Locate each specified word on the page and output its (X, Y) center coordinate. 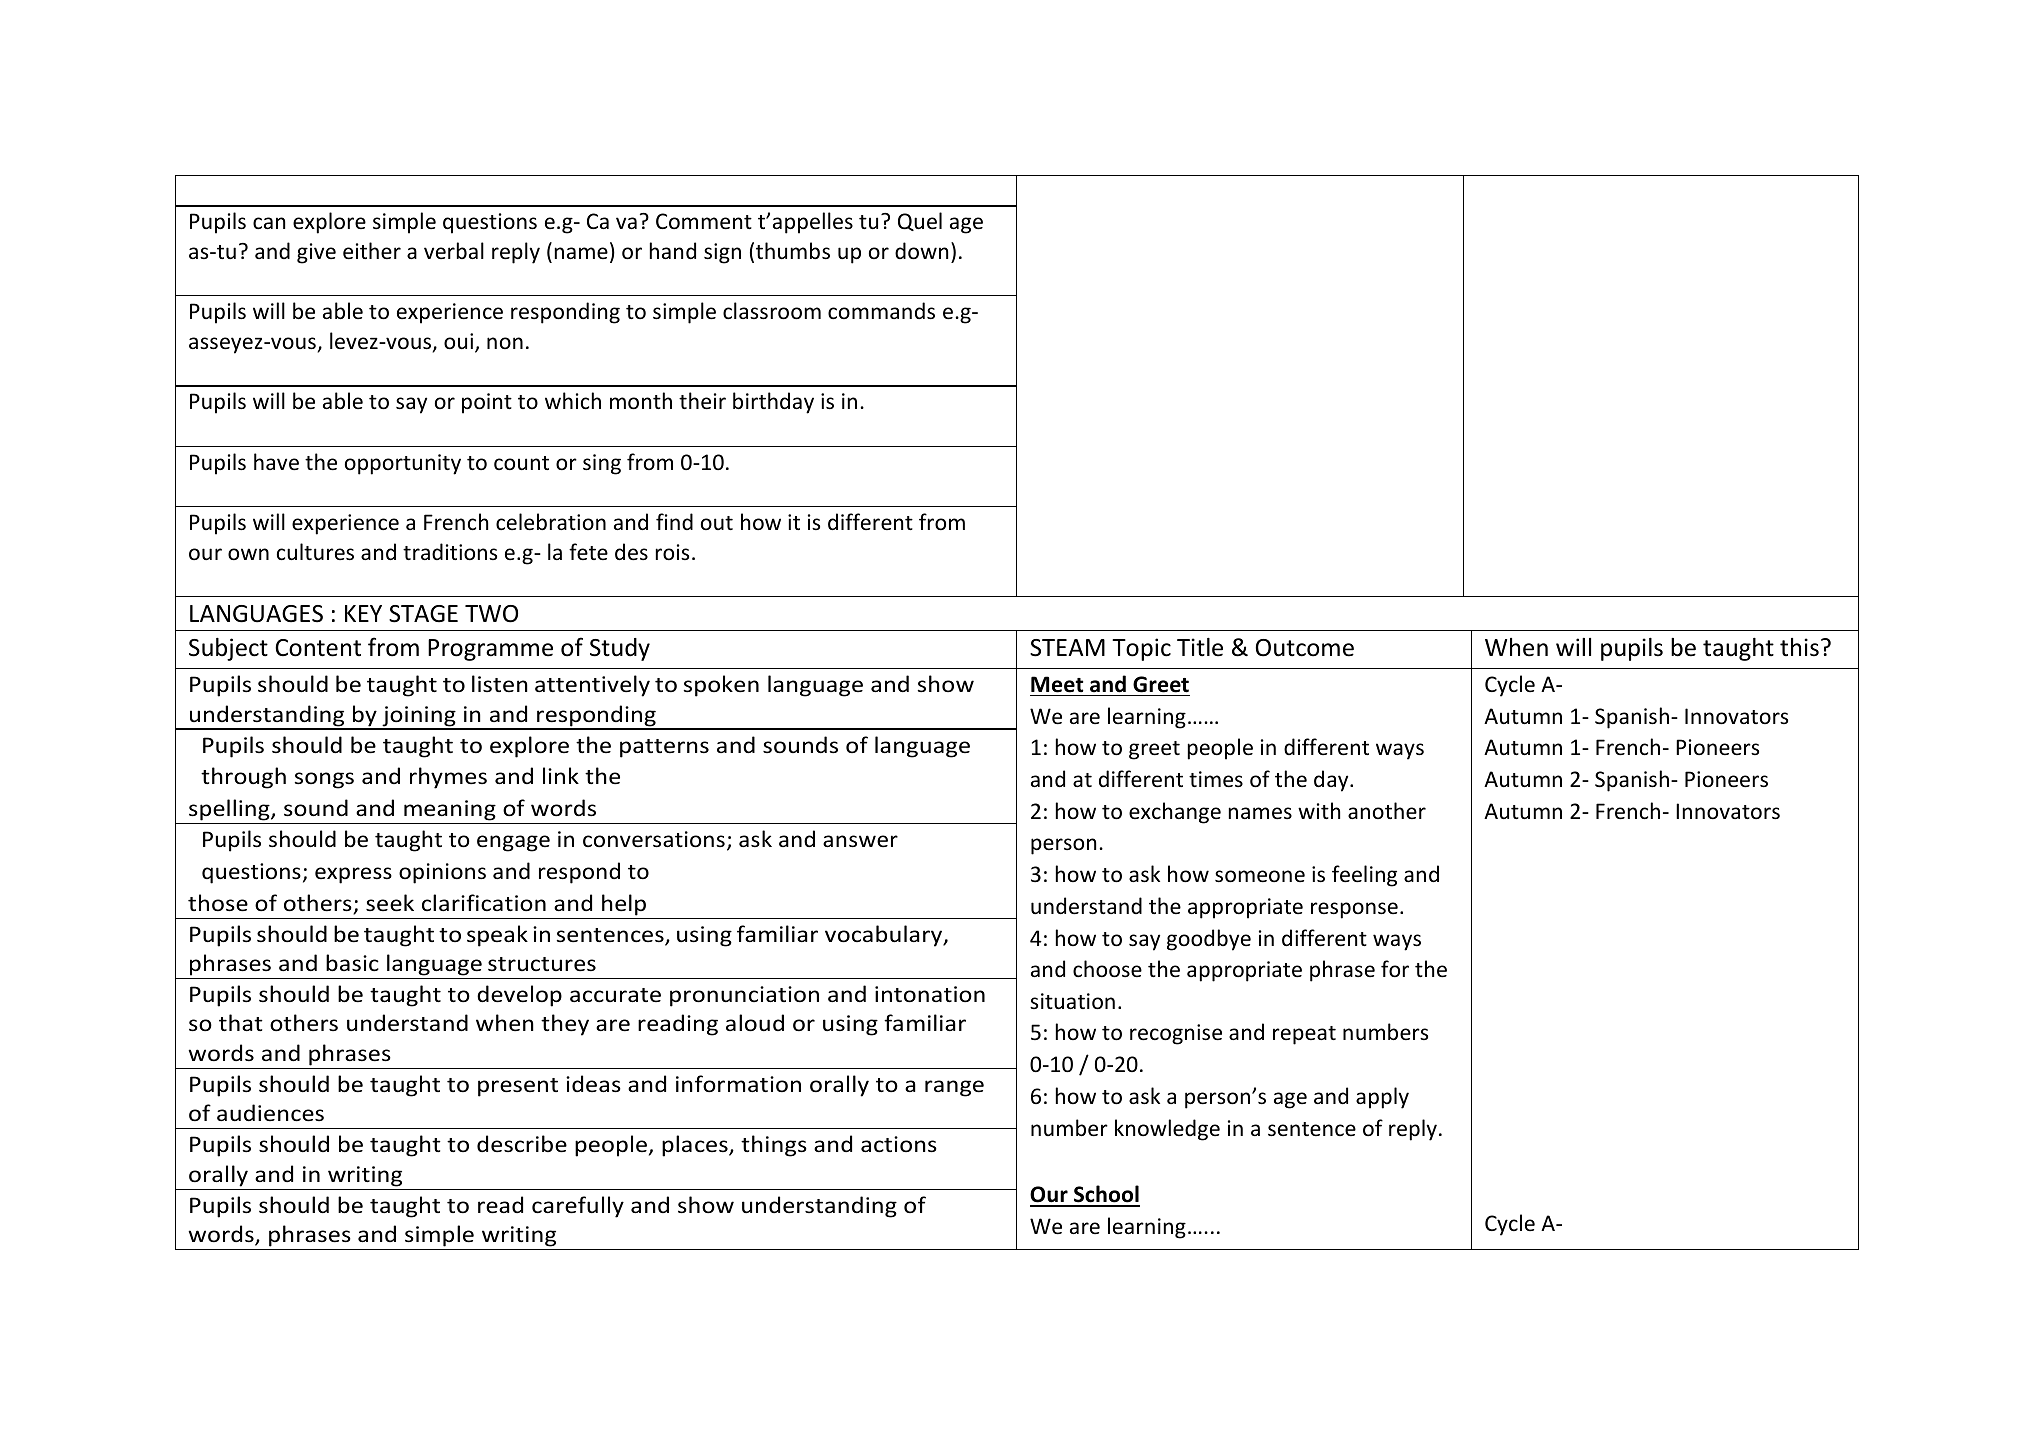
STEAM (1067, 648)
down (921, 251)
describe (522, 1144)
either (372, 251)
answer (860, 841)
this (1799, 647)
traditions (450, 552)
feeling (1364, 876)
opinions (442, 873)
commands (881, 311)
